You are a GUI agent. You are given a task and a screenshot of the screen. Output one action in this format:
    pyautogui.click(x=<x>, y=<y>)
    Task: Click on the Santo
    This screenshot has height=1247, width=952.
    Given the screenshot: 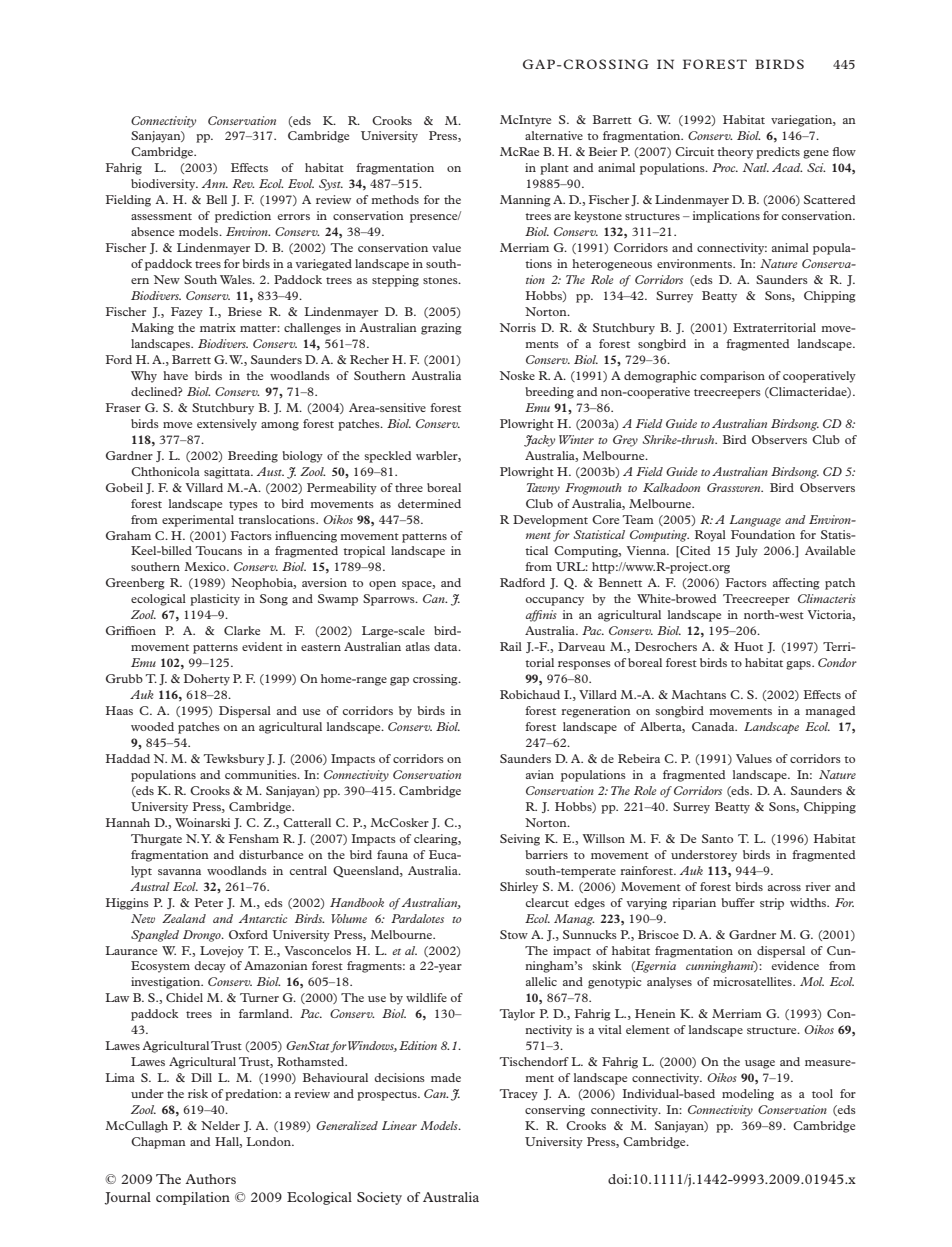 What is the action you would take?
    pyautogui.click(x=717, y=838)
